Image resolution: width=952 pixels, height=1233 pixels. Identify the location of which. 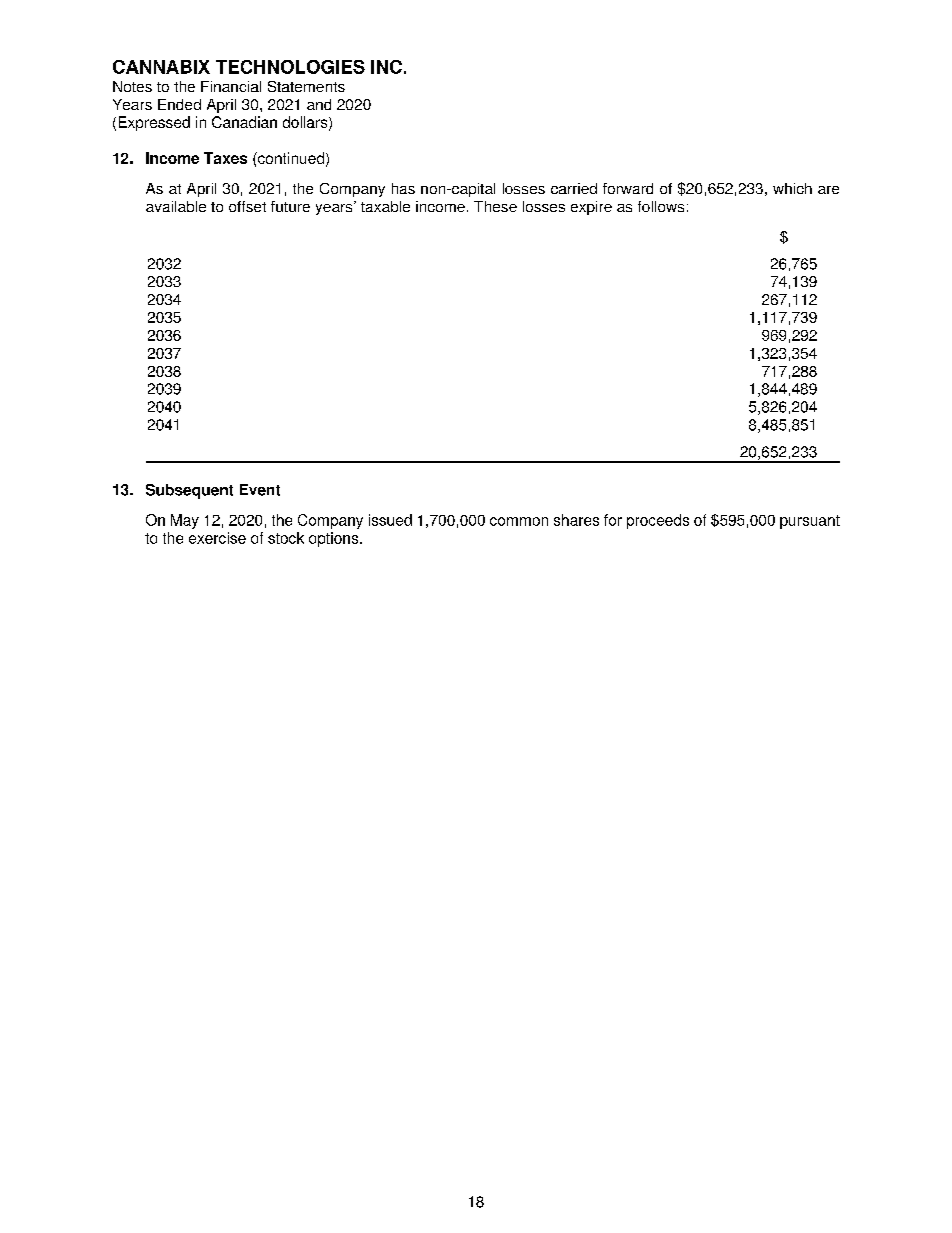
(792, 188).
